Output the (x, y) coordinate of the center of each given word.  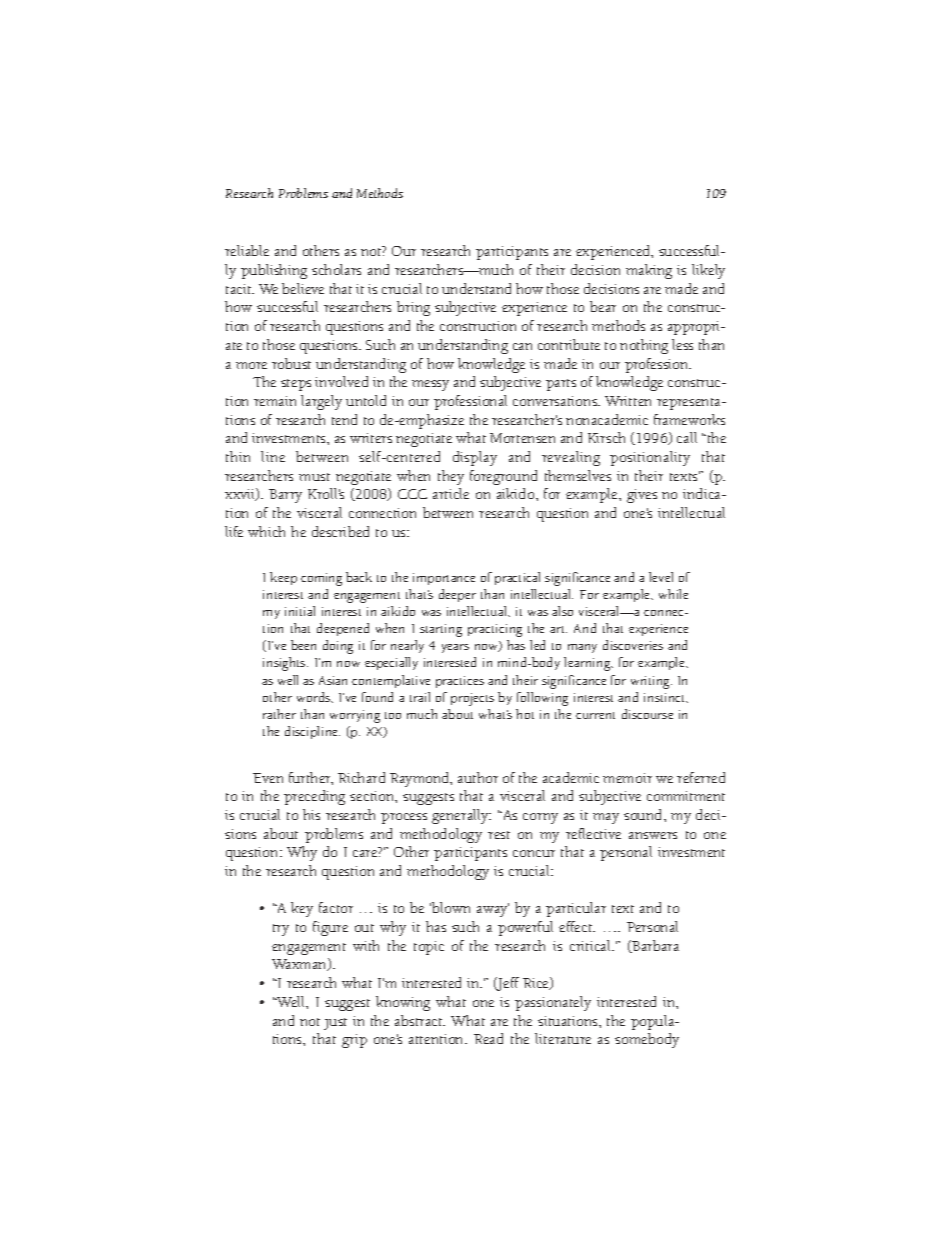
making (649, 271)
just (335, 1024)
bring (413, 308)
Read (488, 1038)
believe (303, 288)
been (303, 645)
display (475, 458)
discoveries (633, 645)
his (311, 814)
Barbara (655, 946)
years (455, 648)
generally (461, 816)
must (314, 477)
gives (642, 496)
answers (653, 835)
